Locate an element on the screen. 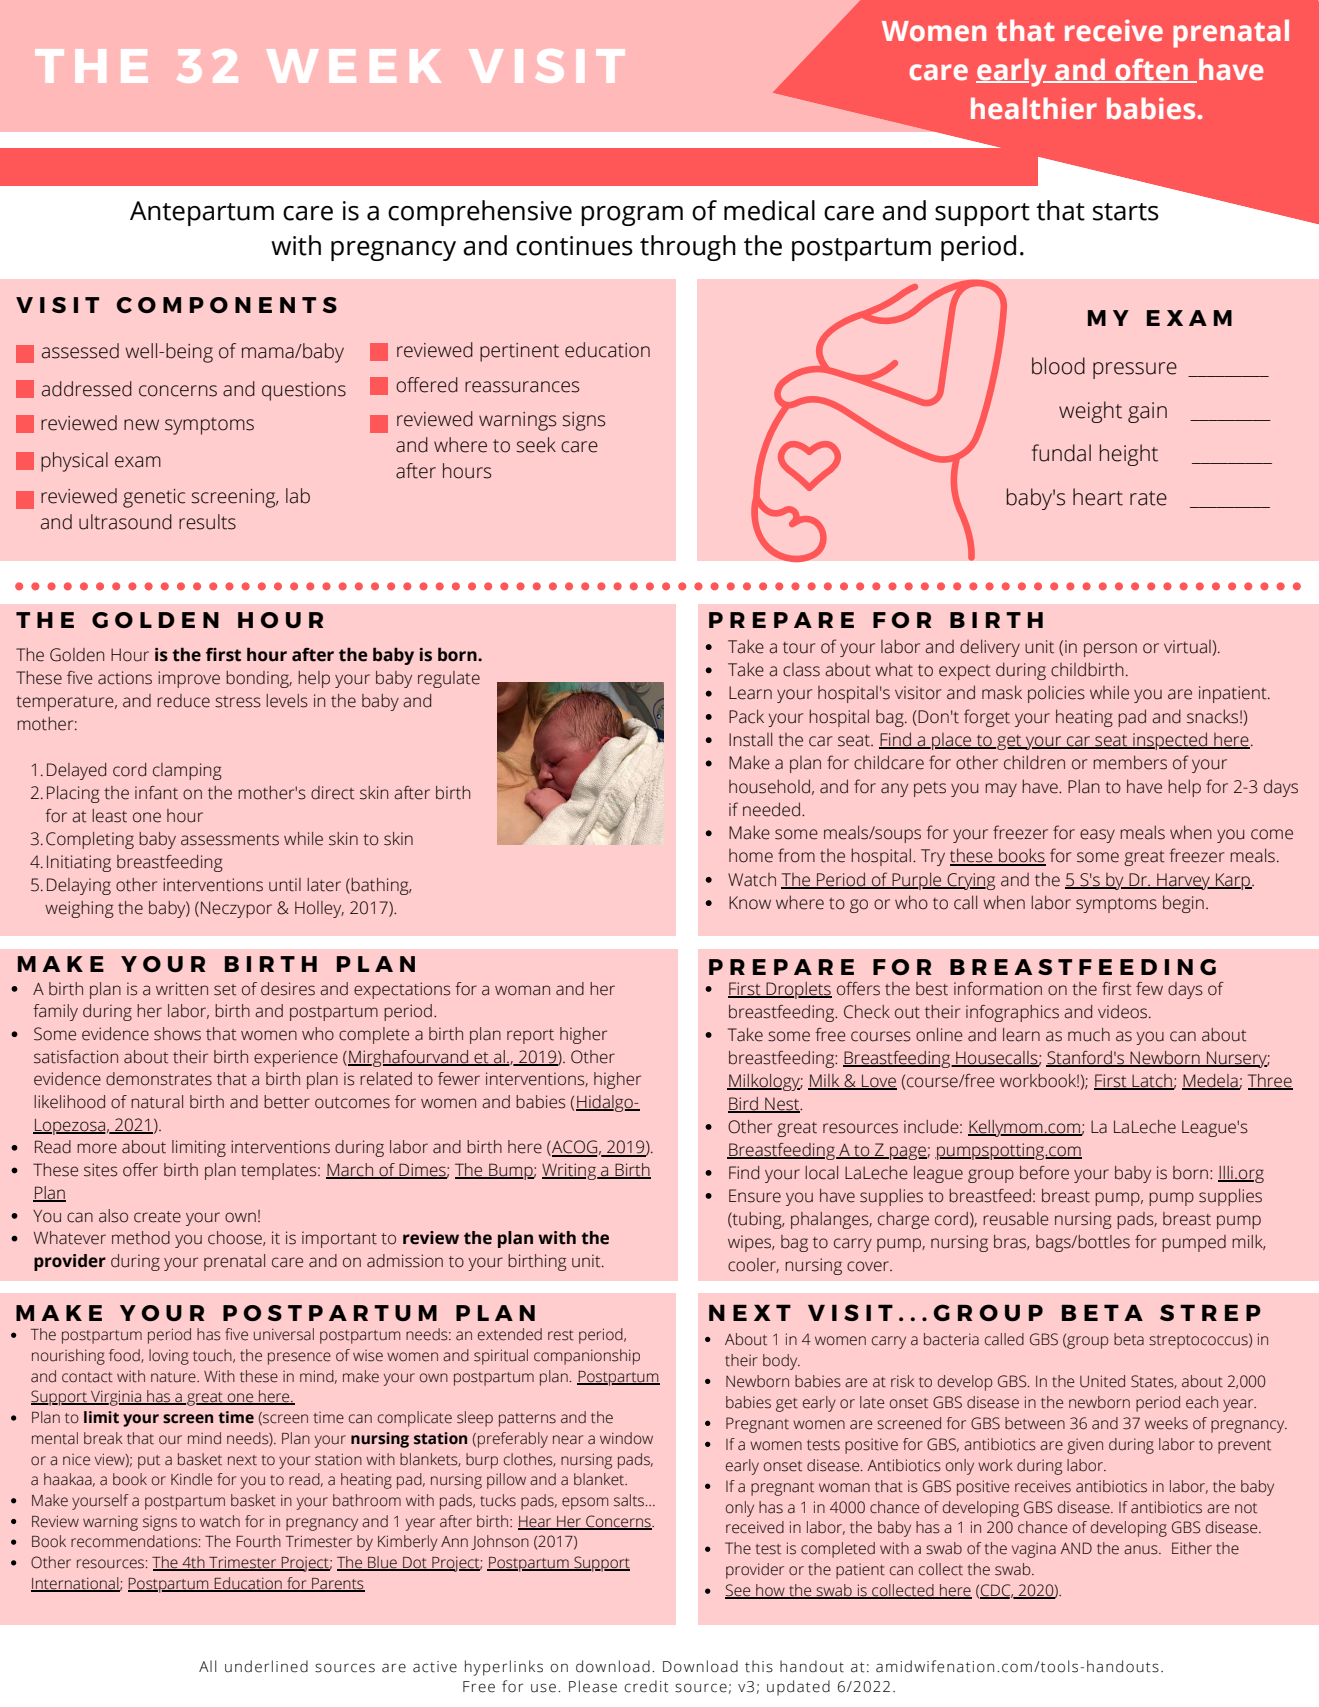 This screenshot has height=1707, width=1319. underlined is located at coordinates (266, 1666).
